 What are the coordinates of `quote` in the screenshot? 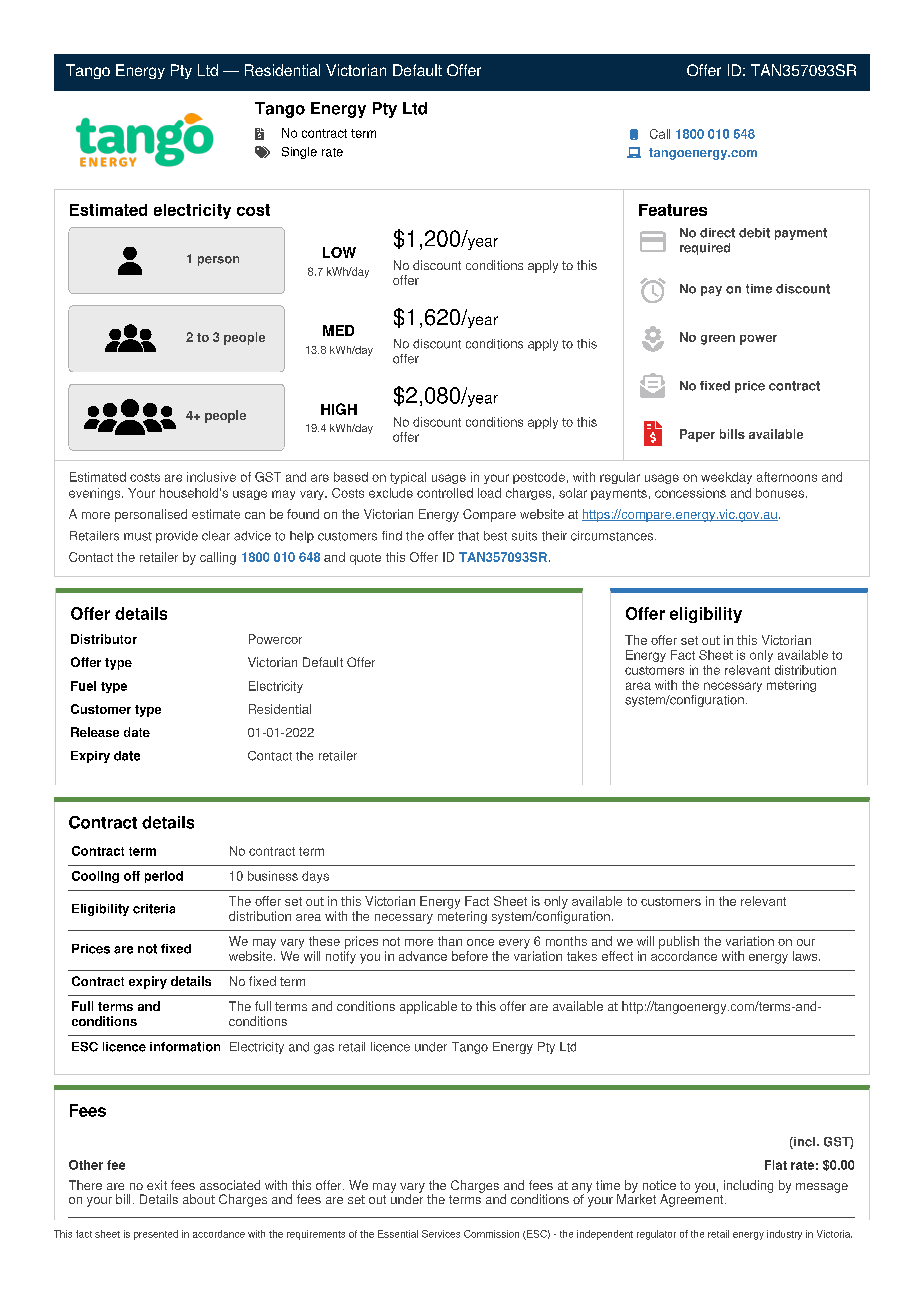 It's located at (365, 559).
